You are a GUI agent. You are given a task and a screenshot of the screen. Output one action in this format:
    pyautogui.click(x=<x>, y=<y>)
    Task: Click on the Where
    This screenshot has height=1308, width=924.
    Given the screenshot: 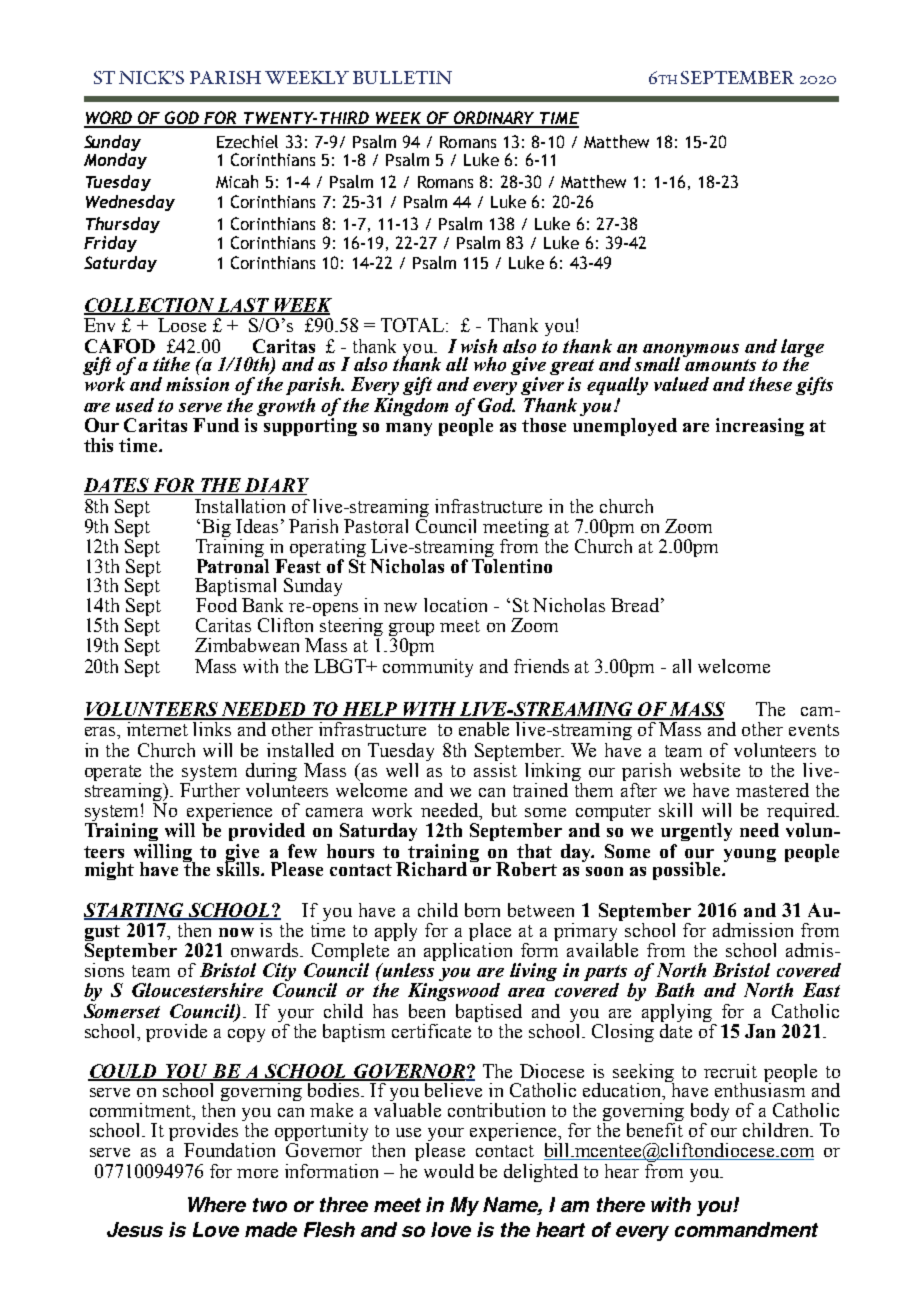 What is the action you would take?
    pyautogui.click(x=217, y=1204)
